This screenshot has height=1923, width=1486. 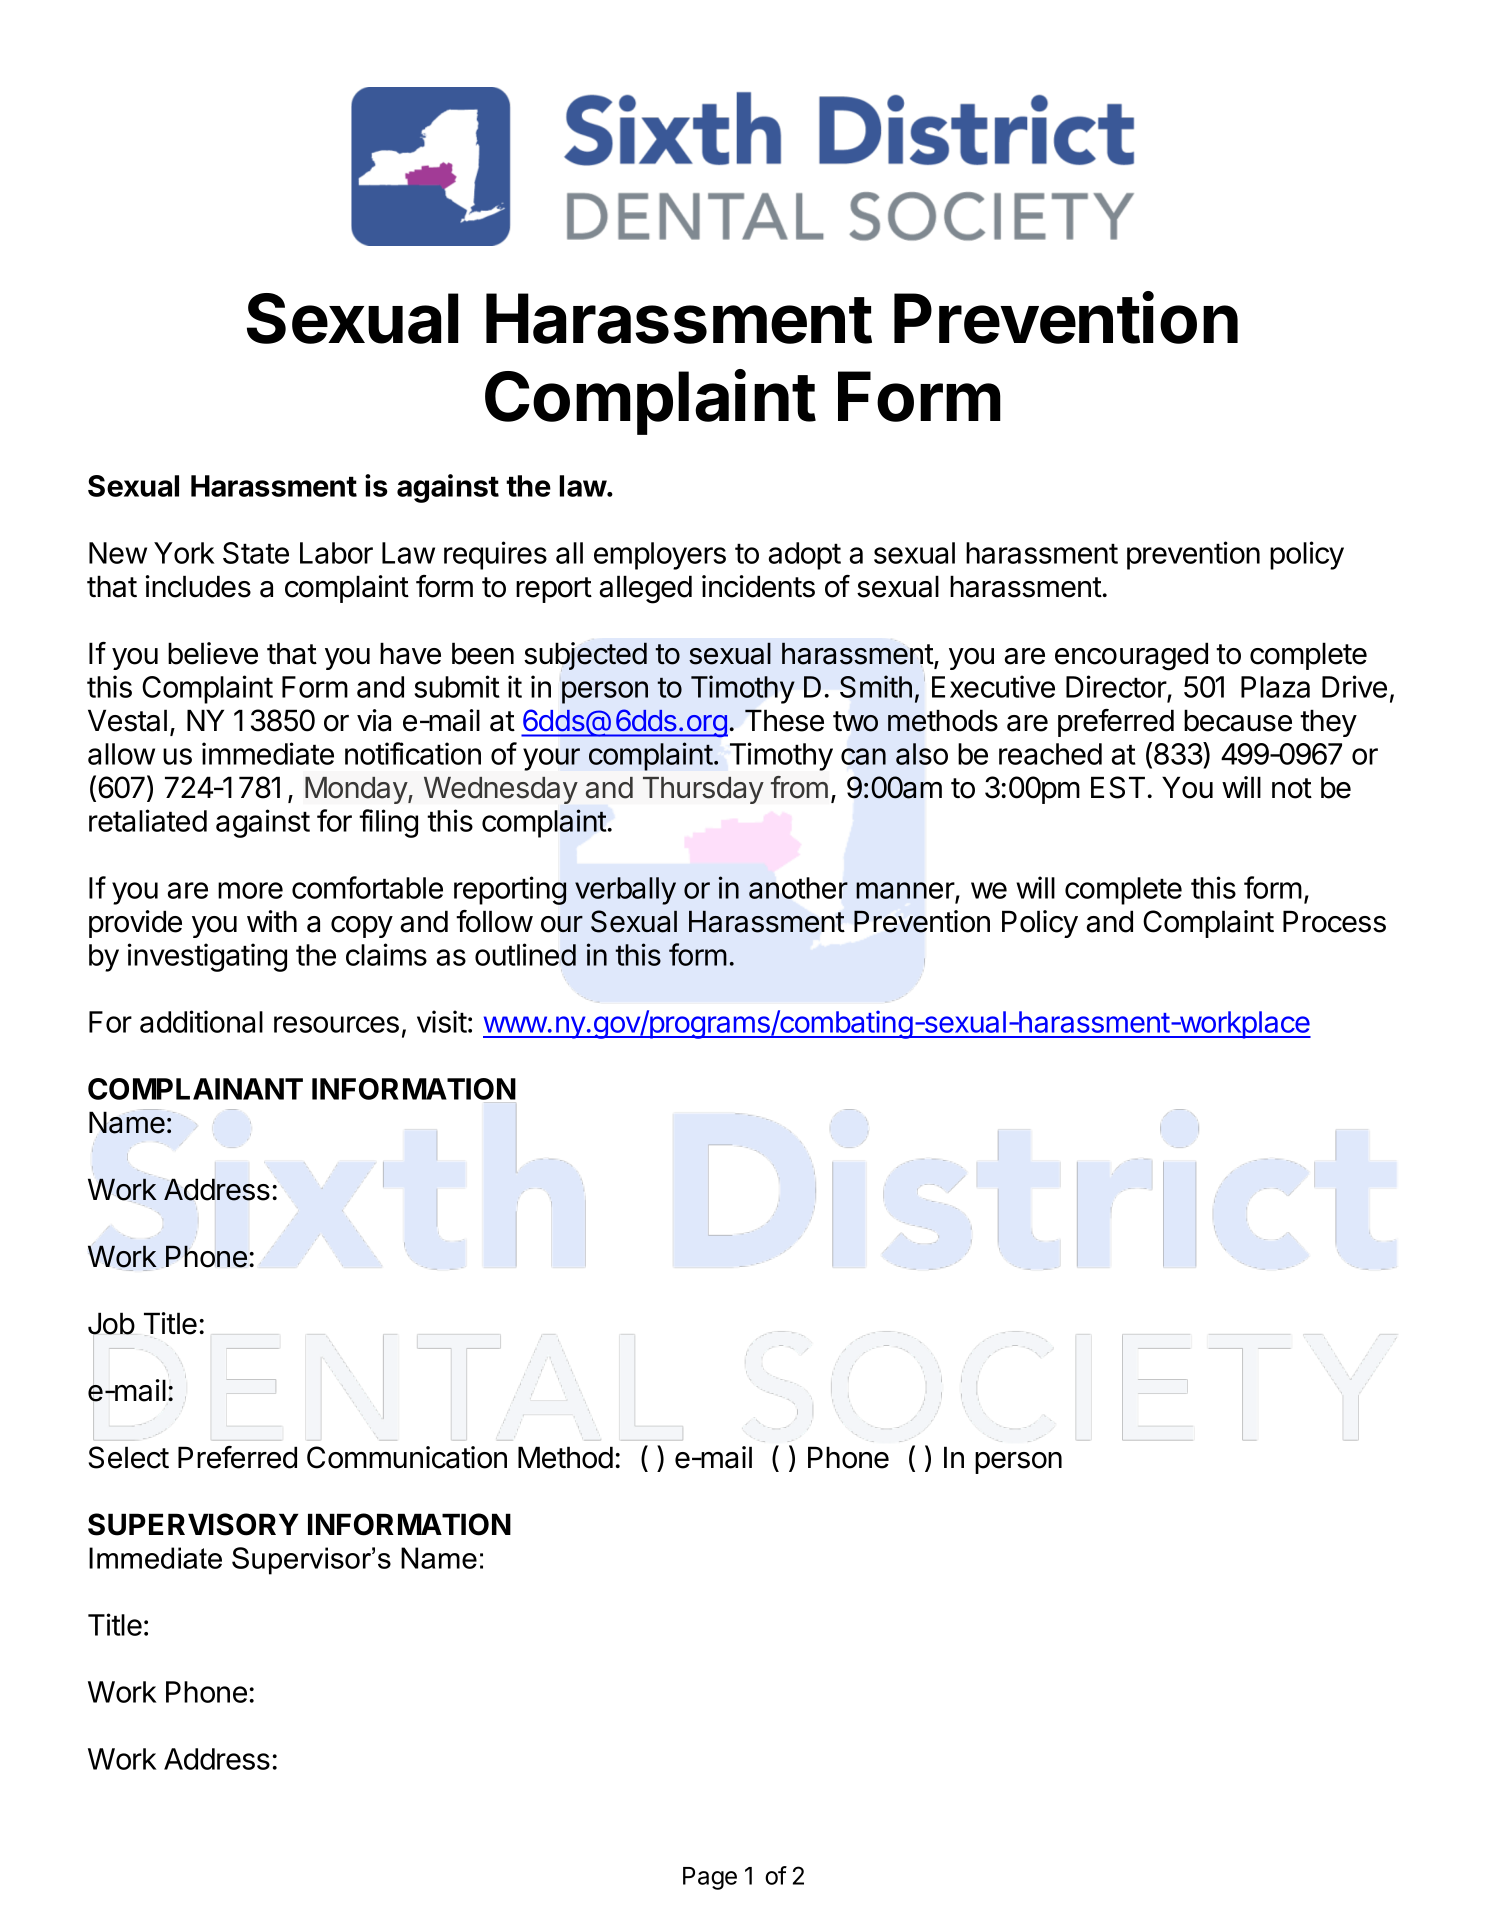 What do you see at coordinates (758, 586) in the screenshot?
I see `incidents` at bounding box center [758, 586].
